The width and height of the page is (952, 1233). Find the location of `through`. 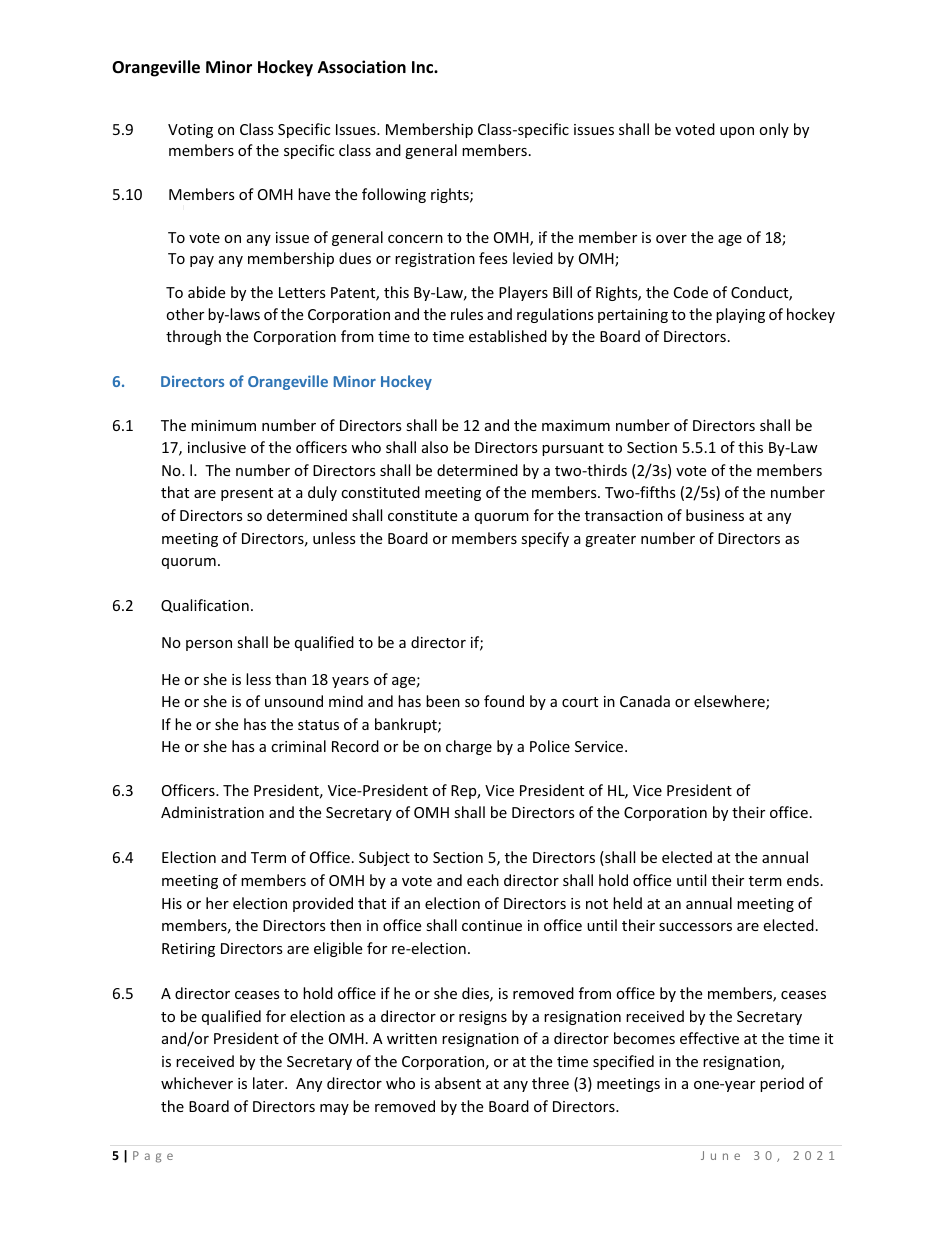

through is located at coordinates (193, 337).
